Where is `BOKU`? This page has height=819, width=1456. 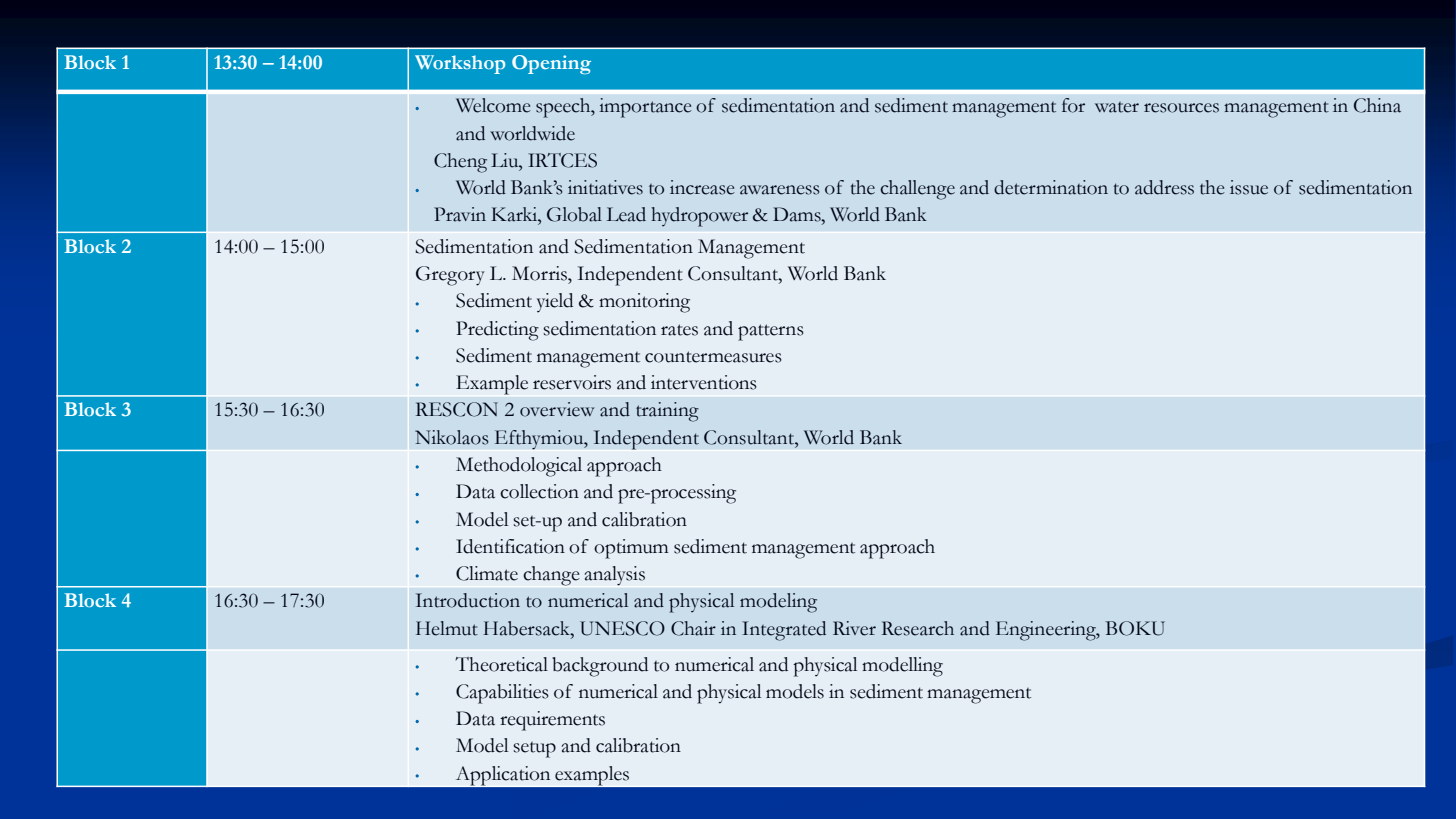
BOKU is located at coordinates (1135, 628).
